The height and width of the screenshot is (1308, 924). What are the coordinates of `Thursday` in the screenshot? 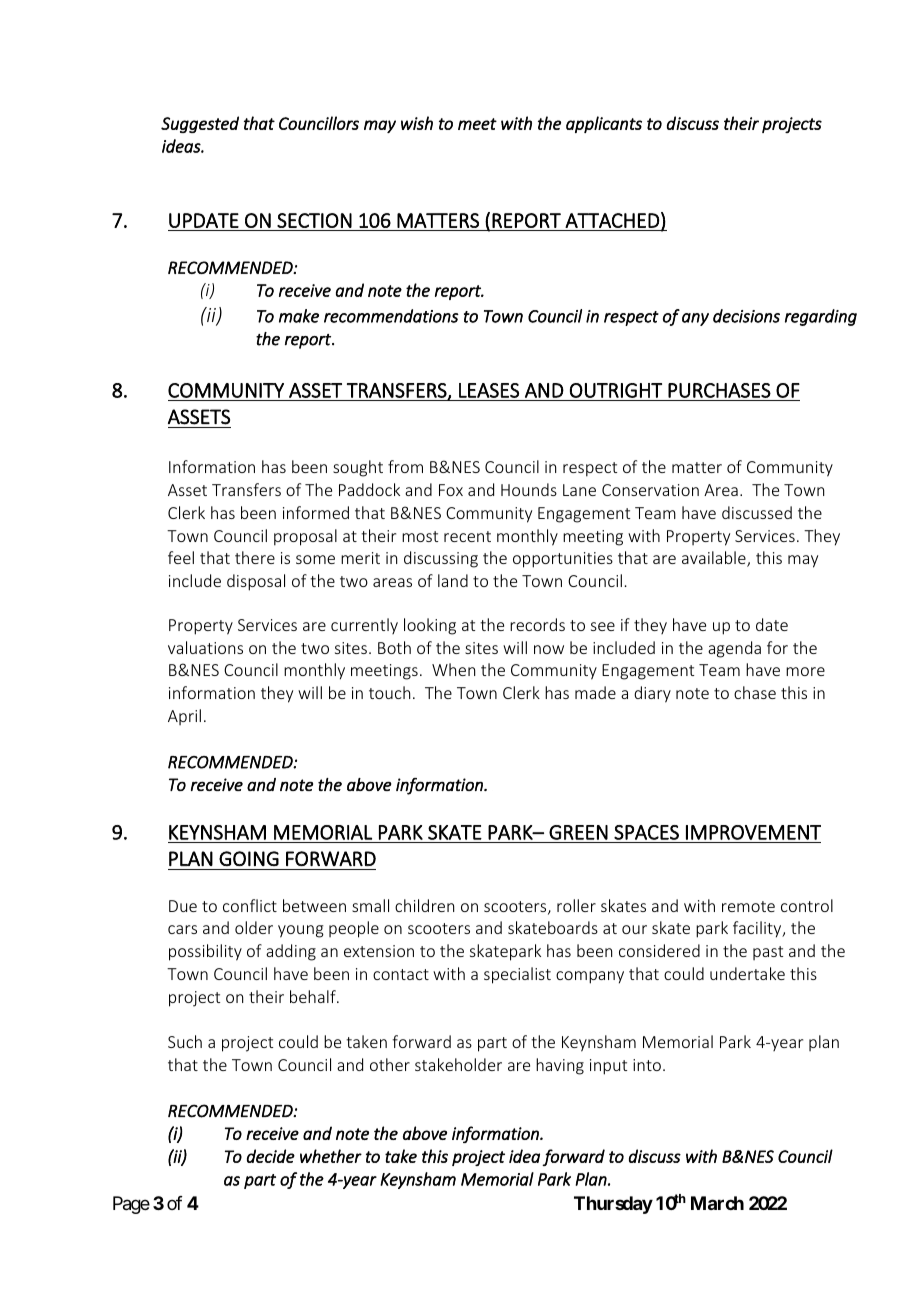 It's located at (613, 1205).
